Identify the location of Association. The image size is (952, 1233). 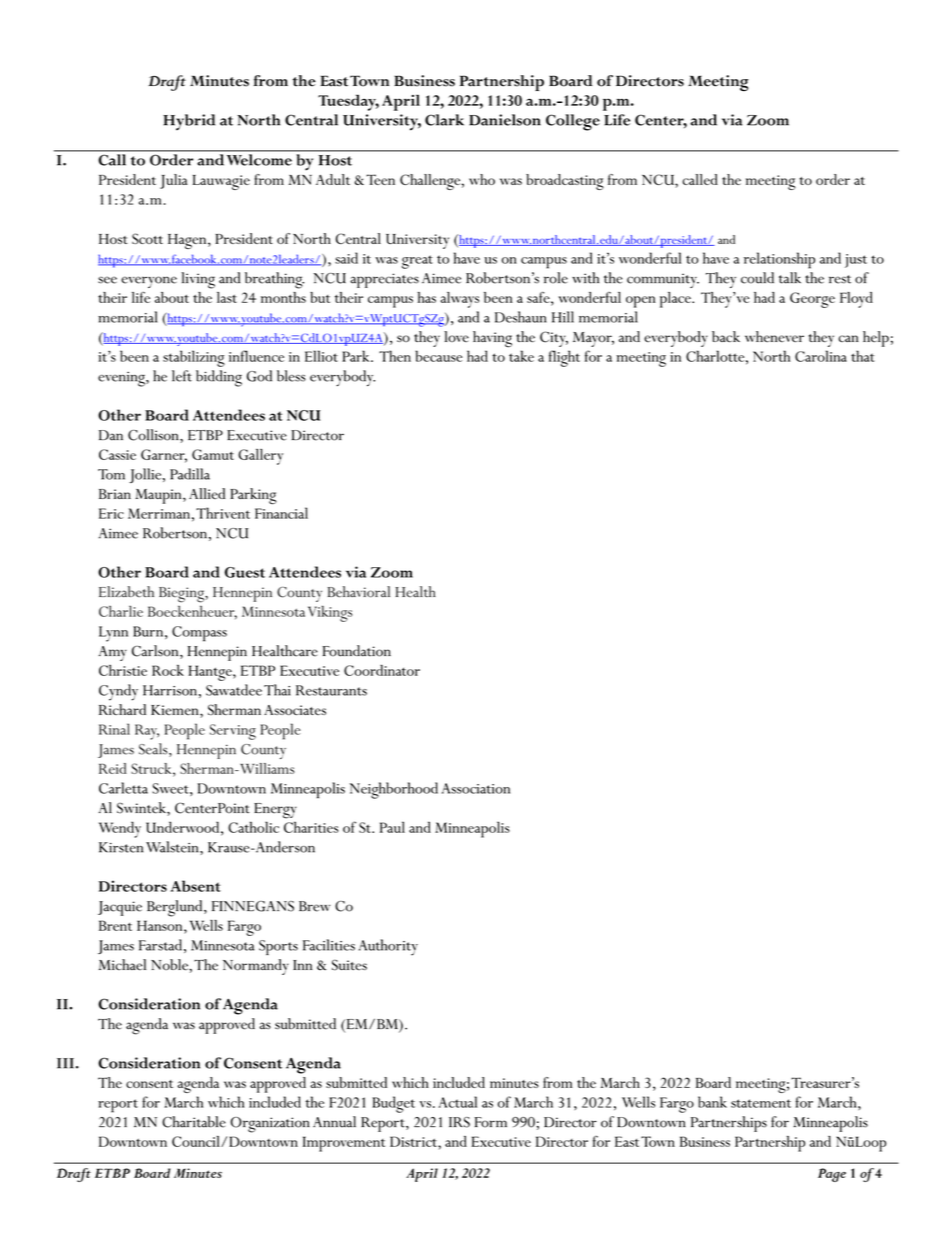
(476, 788).
